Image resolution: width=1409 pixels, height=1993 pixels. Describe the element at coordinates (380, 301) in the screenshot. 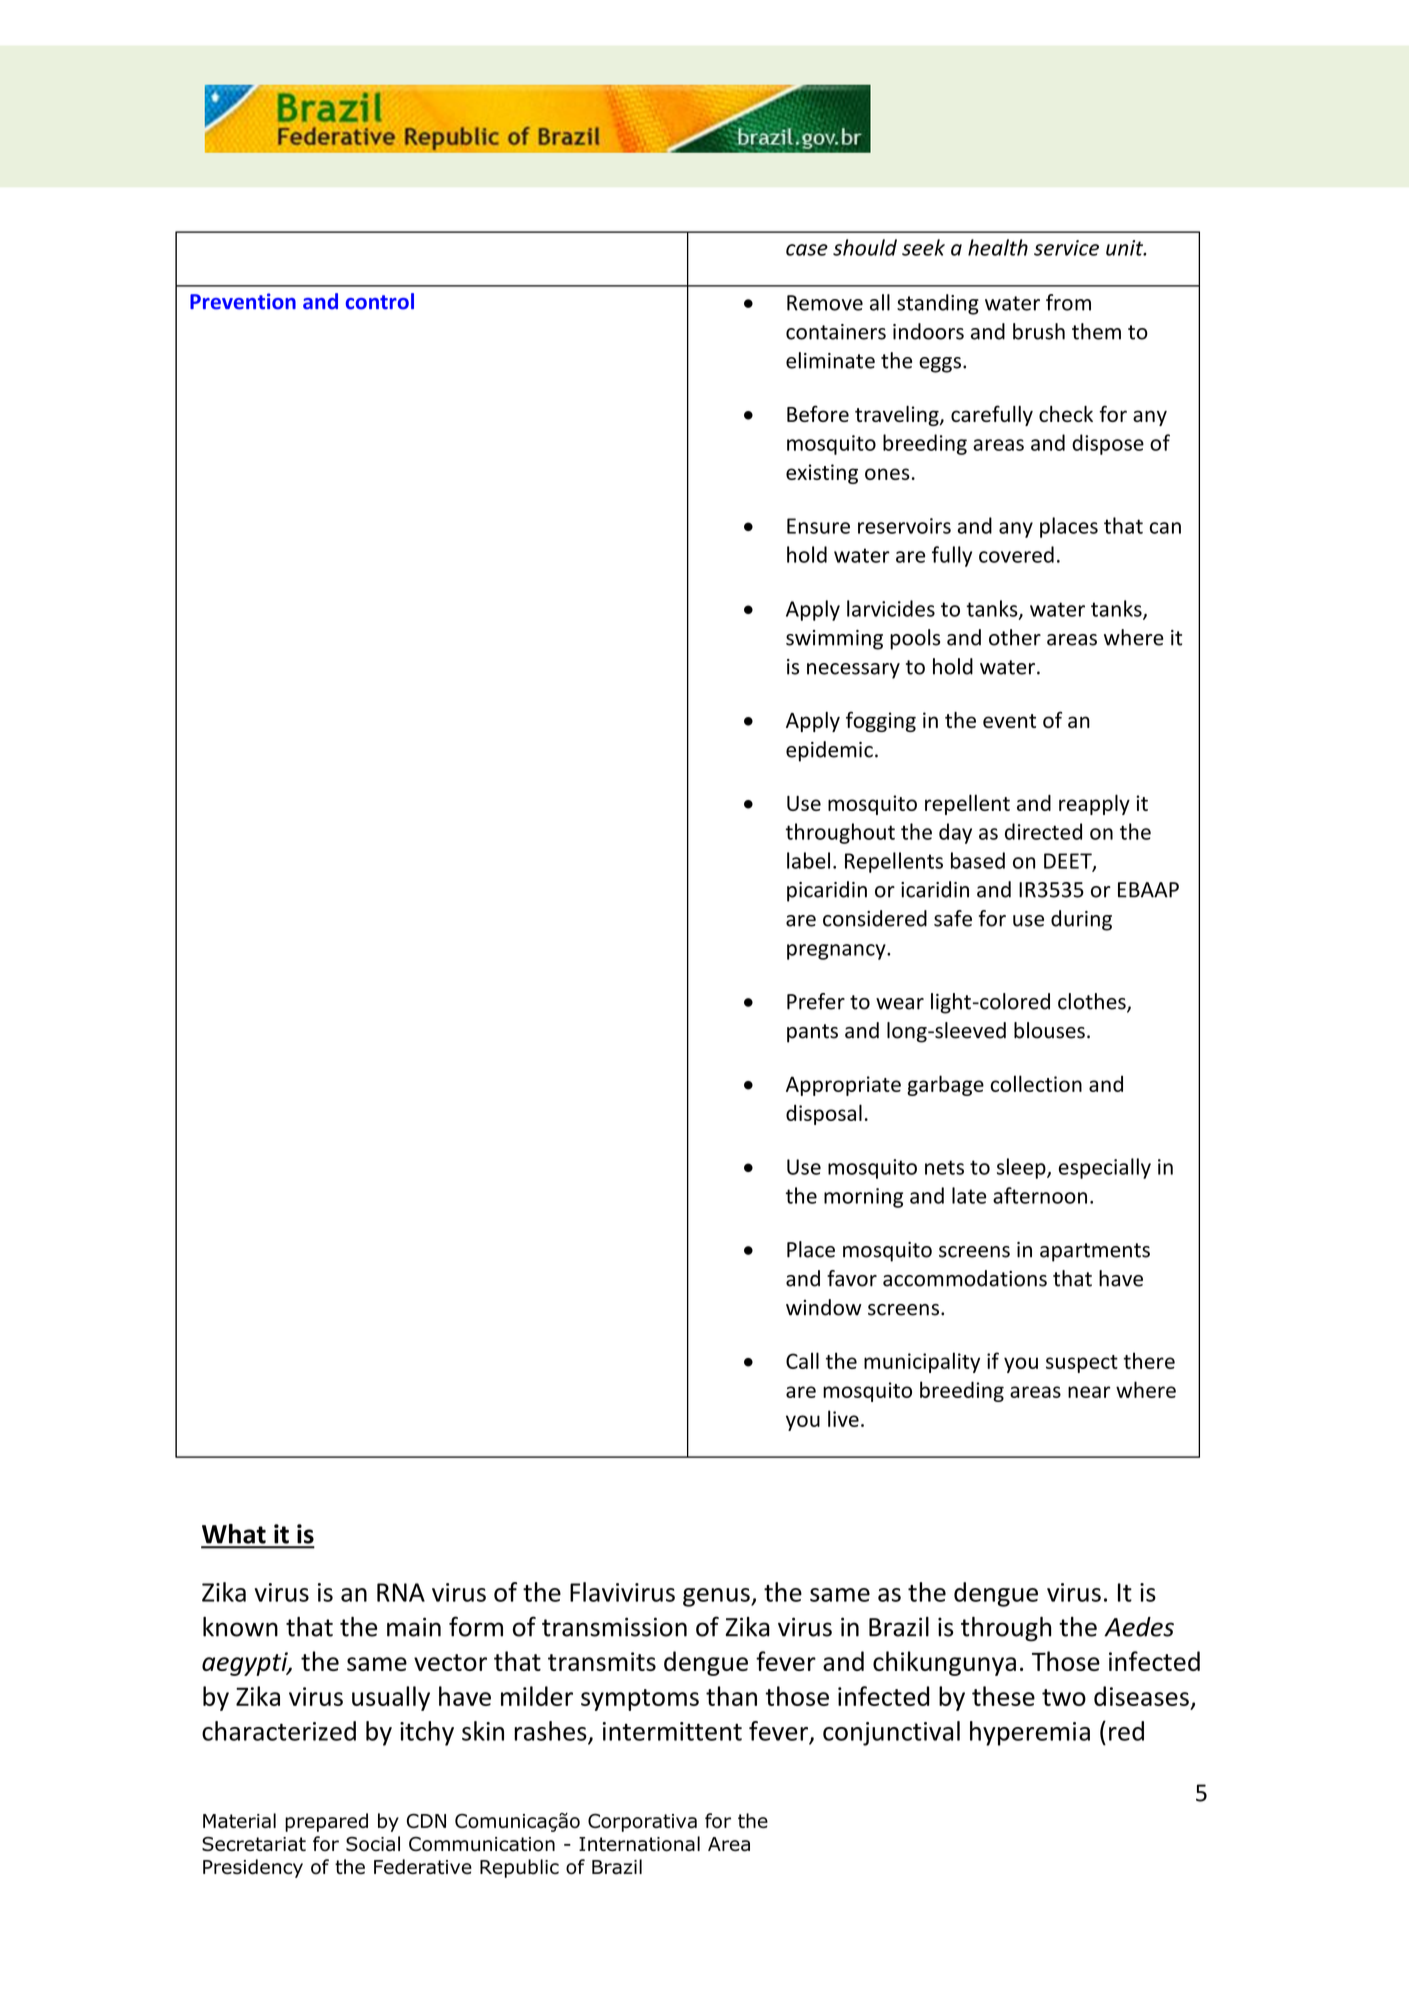

I see `control` at that location.
